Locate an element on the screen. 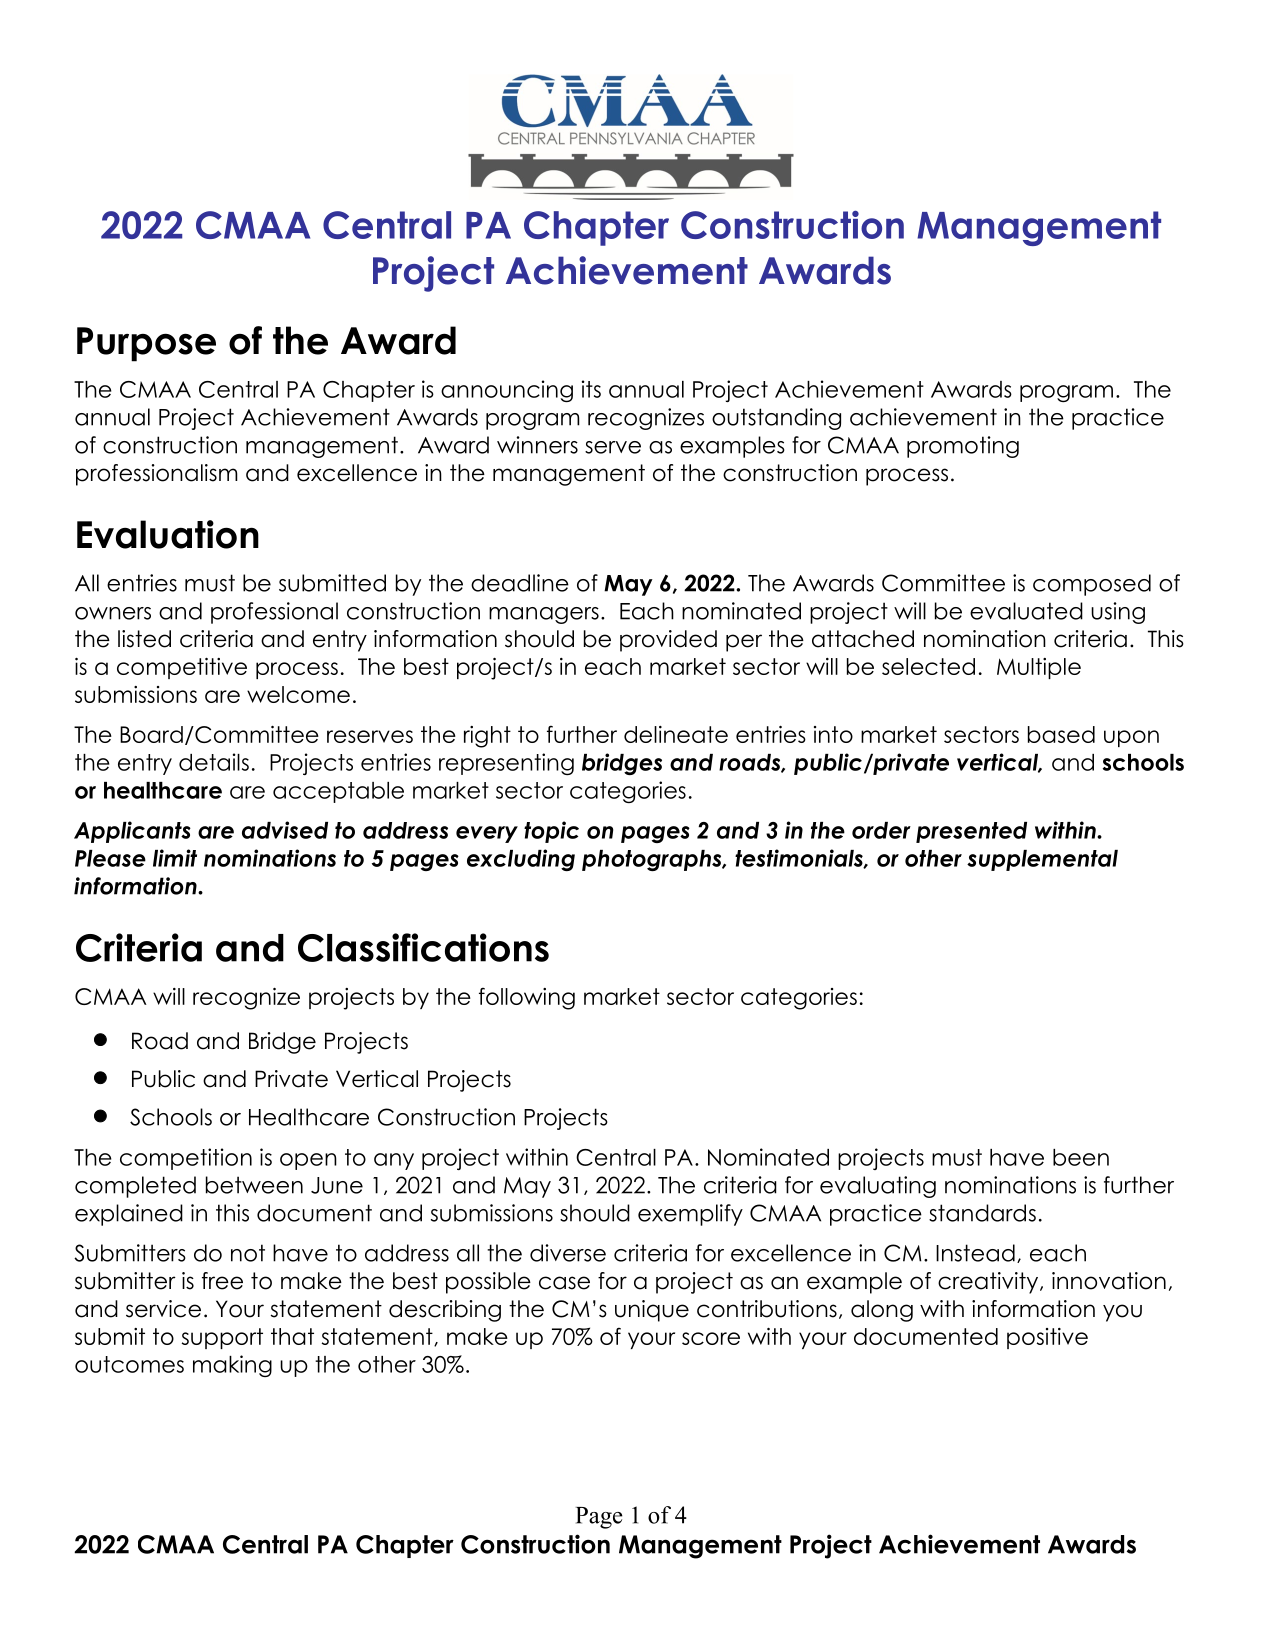 The height and width of the screenshot is (1633, 1262). Multiple is located at coordinates (1039, 668).
